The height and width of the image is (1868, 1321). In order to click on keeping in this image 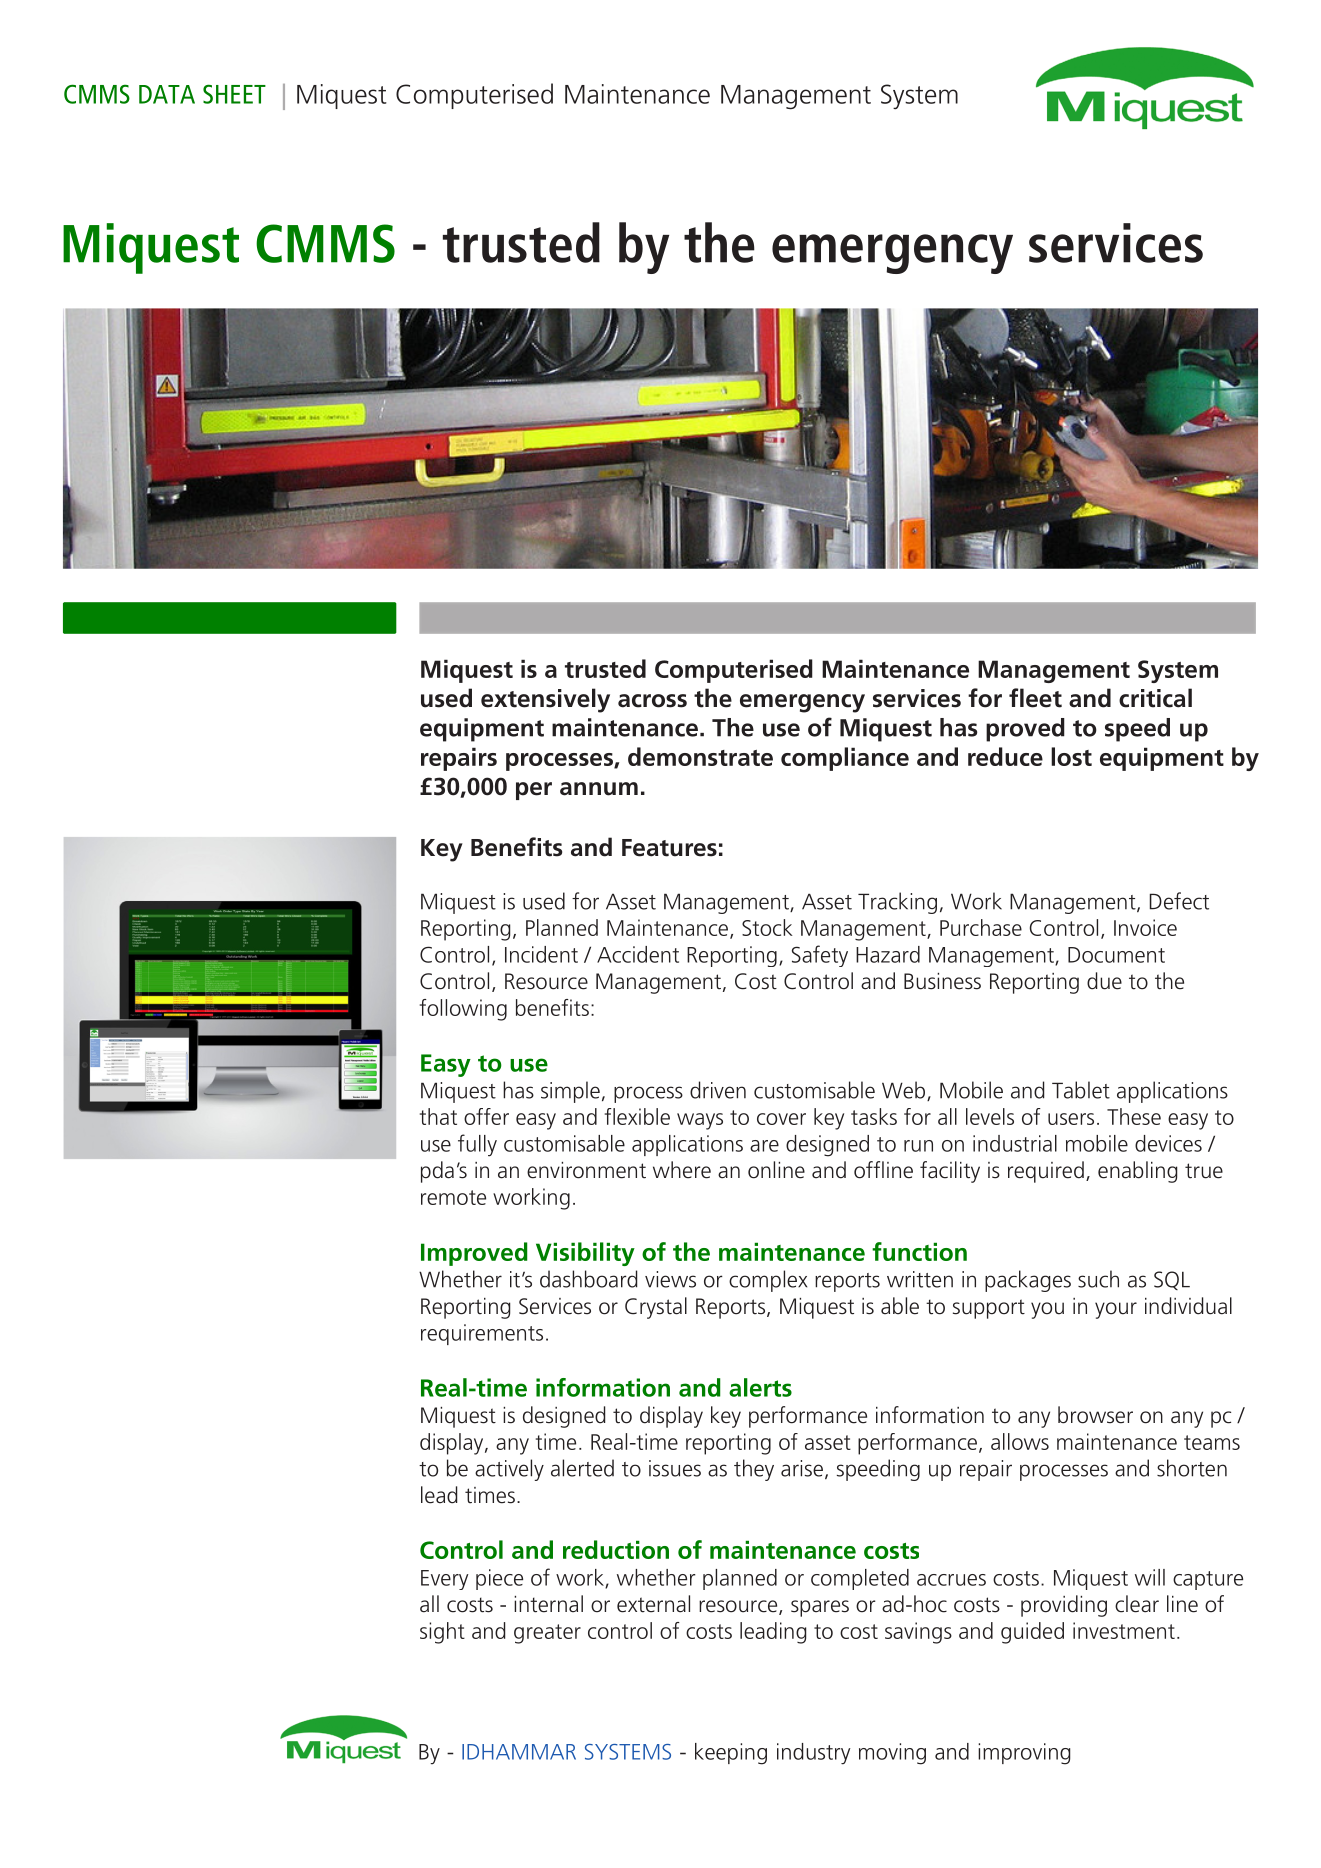, I will do `click(731, 1754)`.
